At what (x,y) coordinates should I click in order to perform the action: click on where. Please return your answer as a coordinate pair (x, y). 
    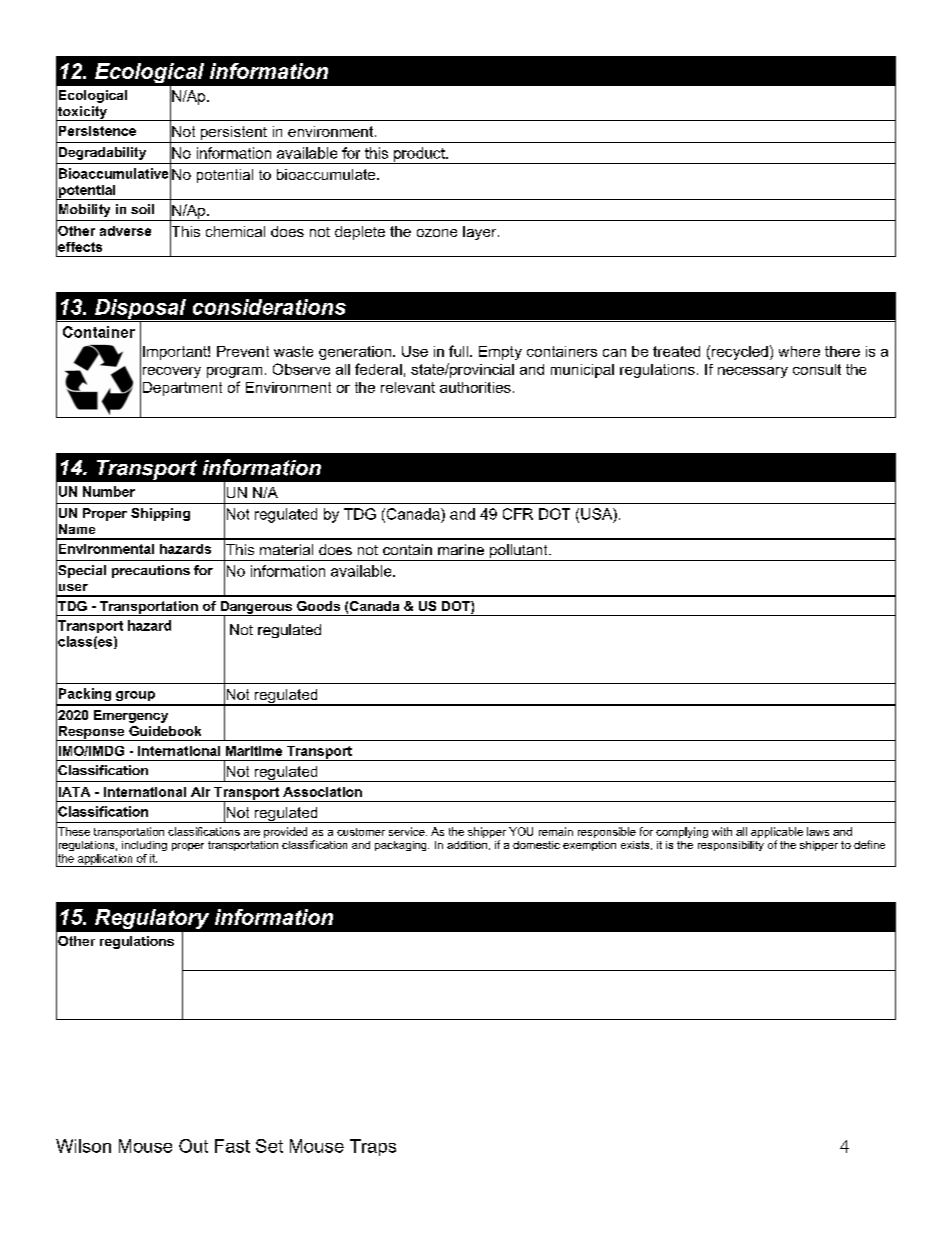
    Looking at the image, I should click on (799, 351).
